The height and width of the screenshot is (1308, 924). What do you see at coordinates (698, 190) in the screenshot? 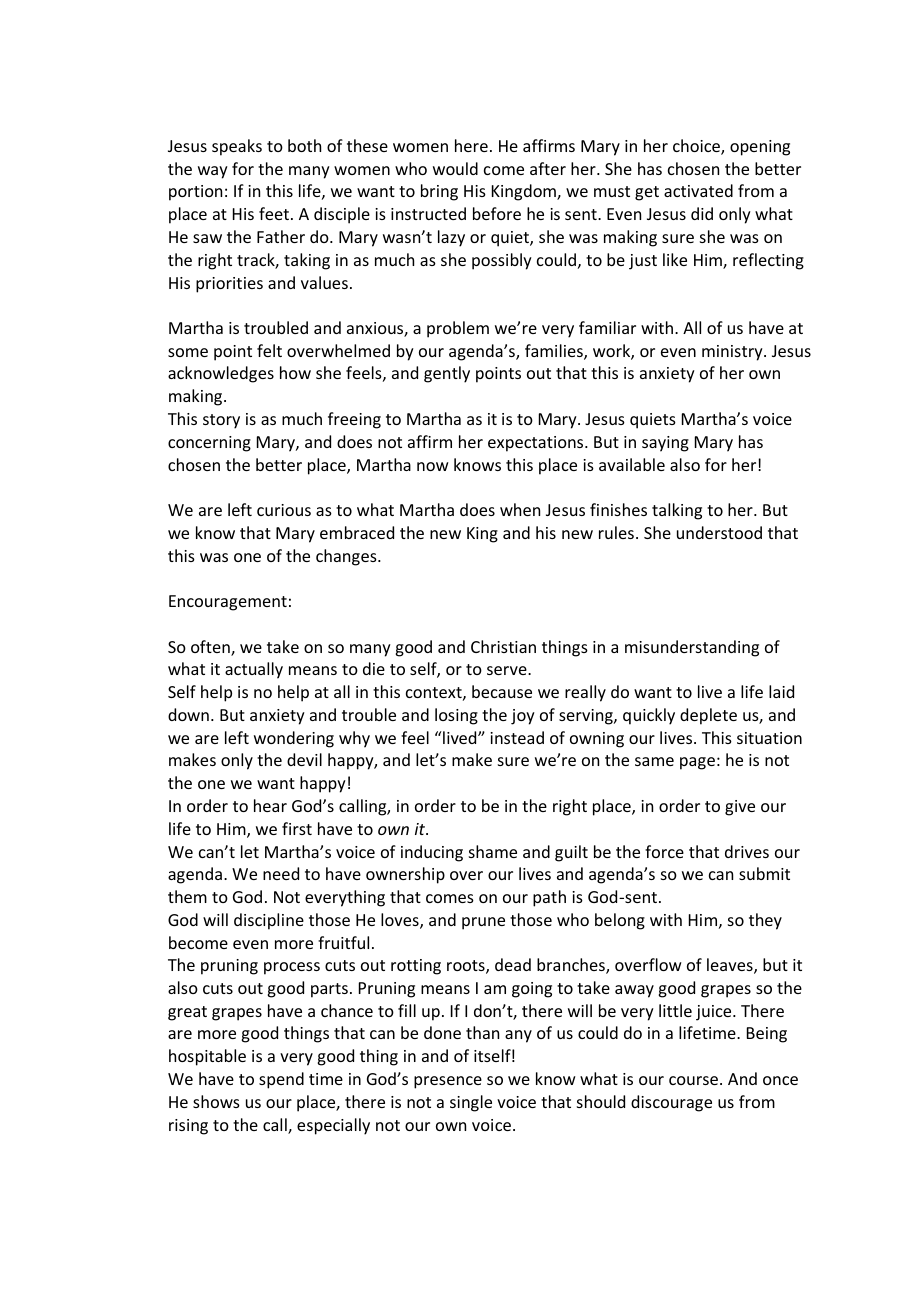
I see `activated` at bounding box center [698, 190].
